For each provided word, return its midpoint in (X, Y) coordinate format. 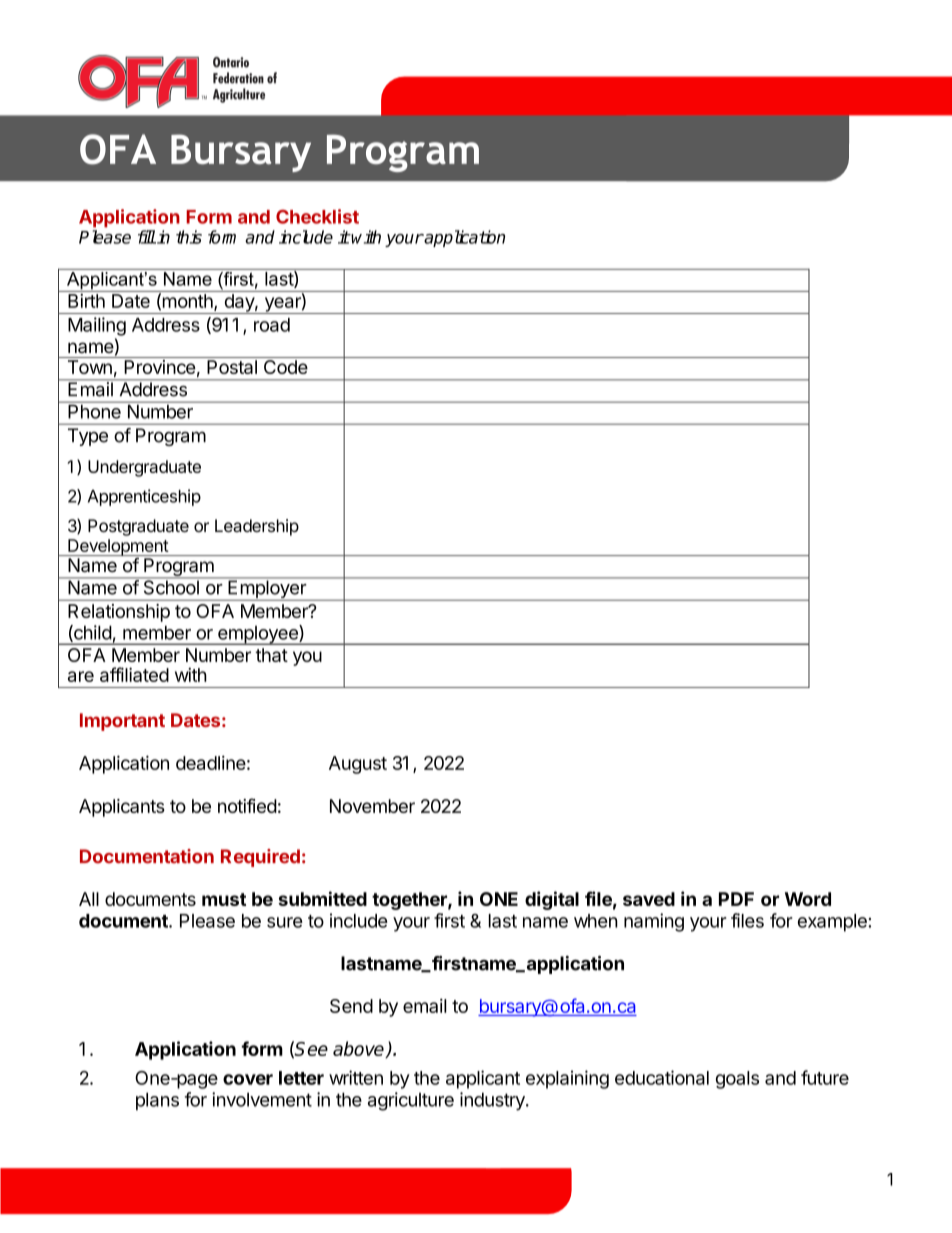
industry (493, 1101)
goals (737, 1080)
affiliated (134, 674)
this (189, 237)
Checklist (317, 216)
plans (157, 1101)
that (271, 655)
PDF (736, 899)
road (272, 325)
